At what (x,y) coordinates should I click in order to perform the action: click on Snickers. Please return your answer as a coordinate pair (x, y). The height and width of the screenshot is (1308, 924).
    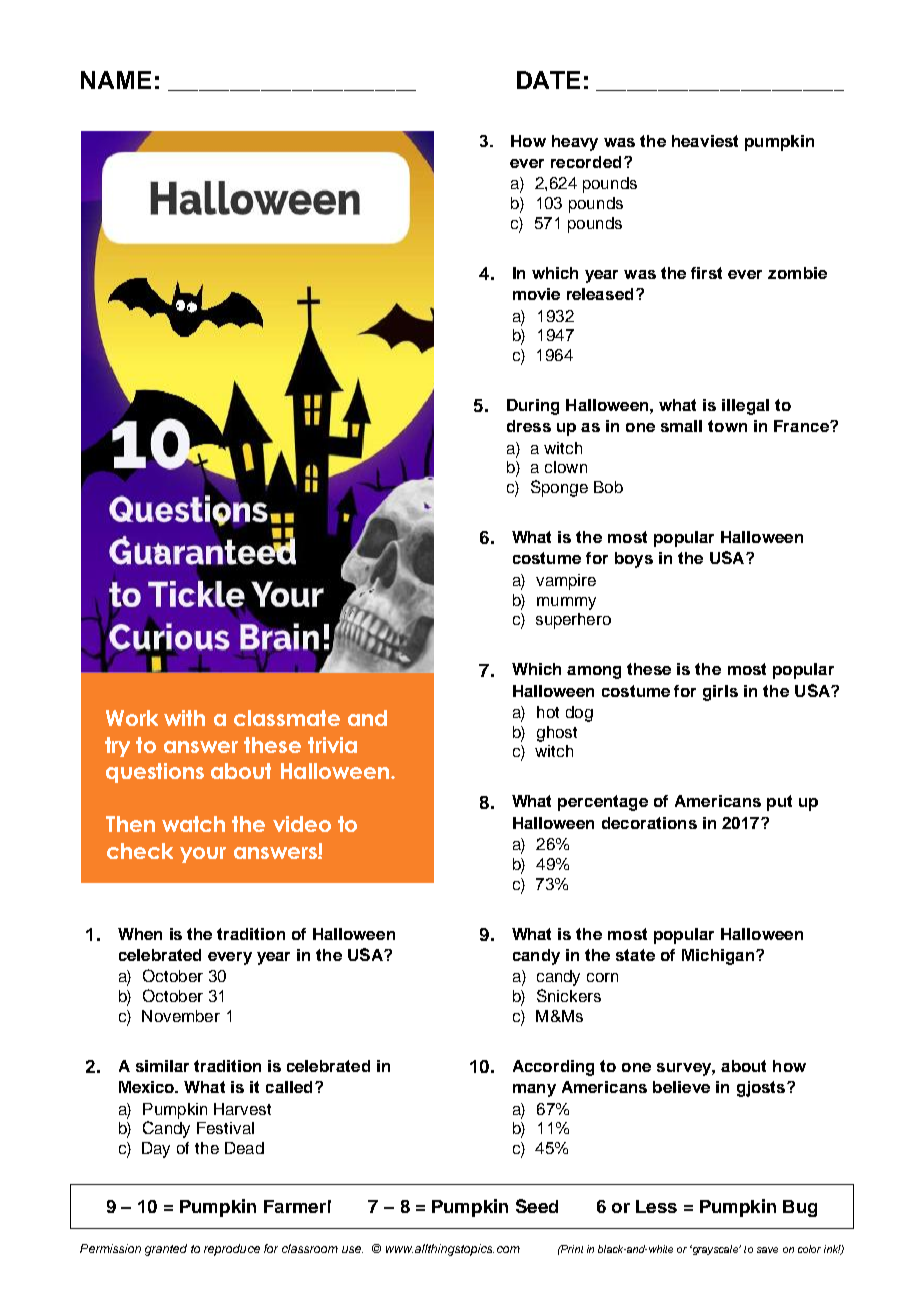
    Looking at the image, I should click on (569, 995).
